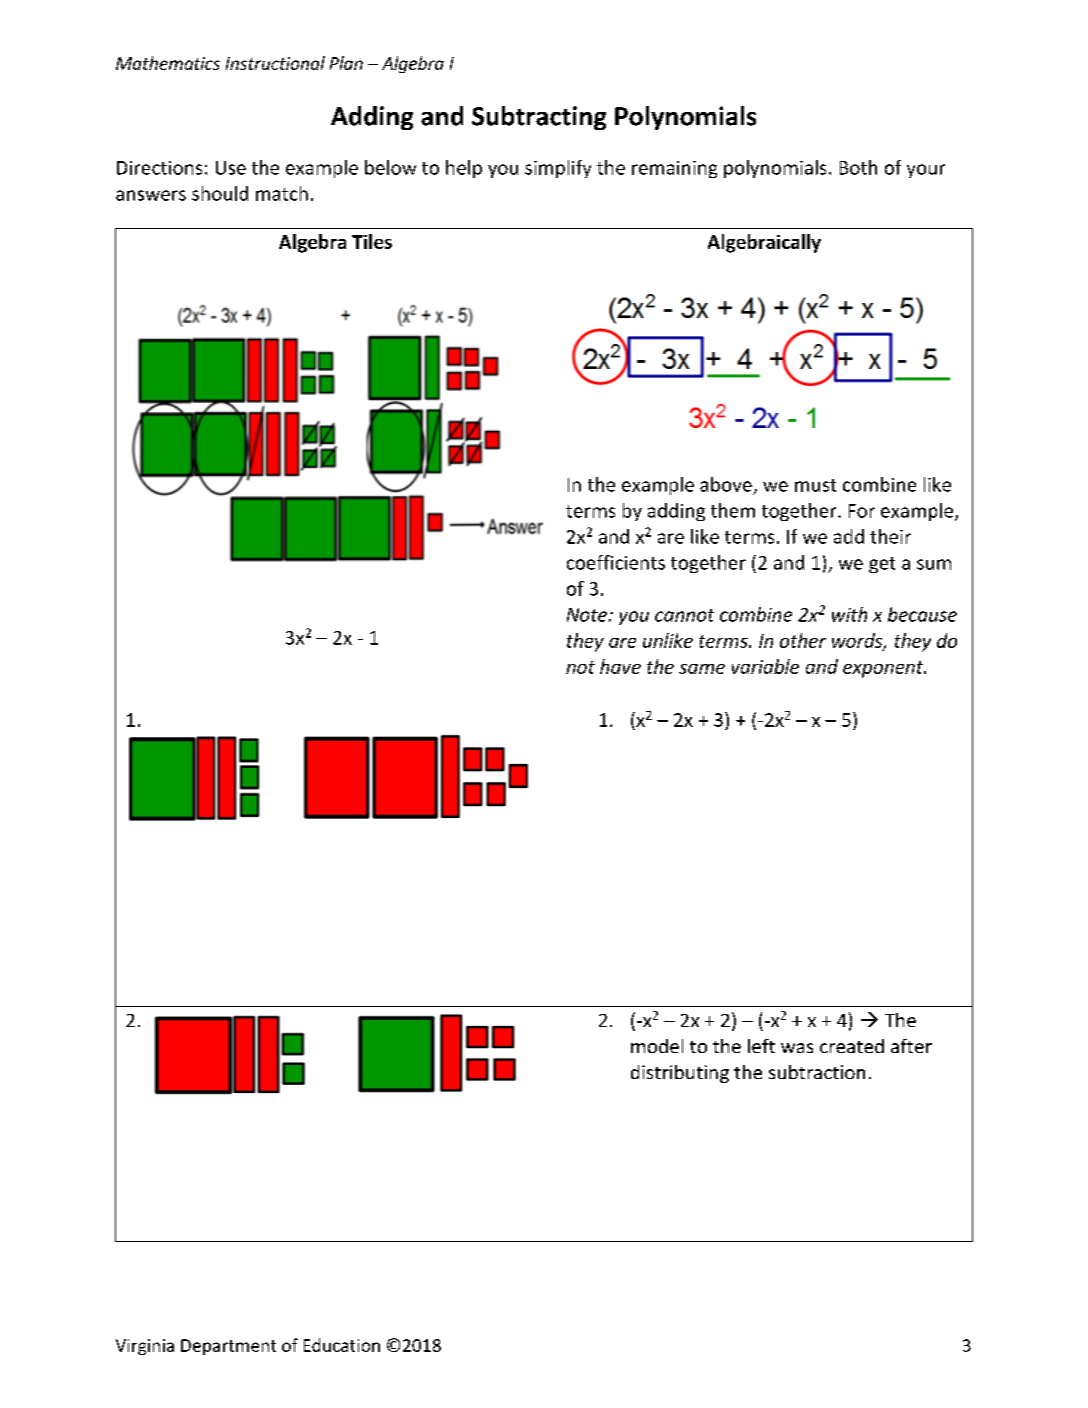  I want to click on Both, so click(858, 167).
